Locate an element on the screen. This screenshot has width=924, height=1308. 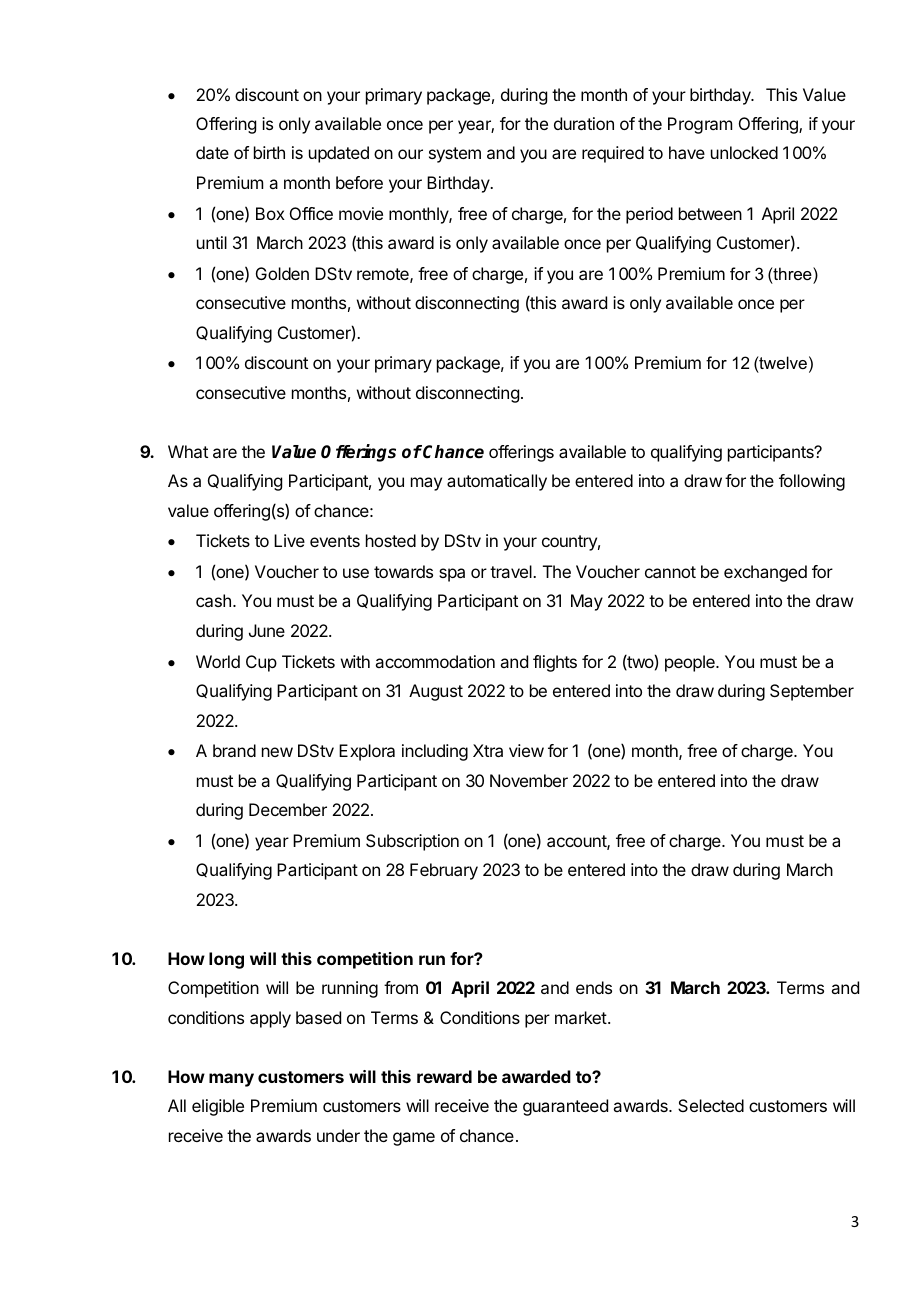
system is located at coordinates (455, 155).
